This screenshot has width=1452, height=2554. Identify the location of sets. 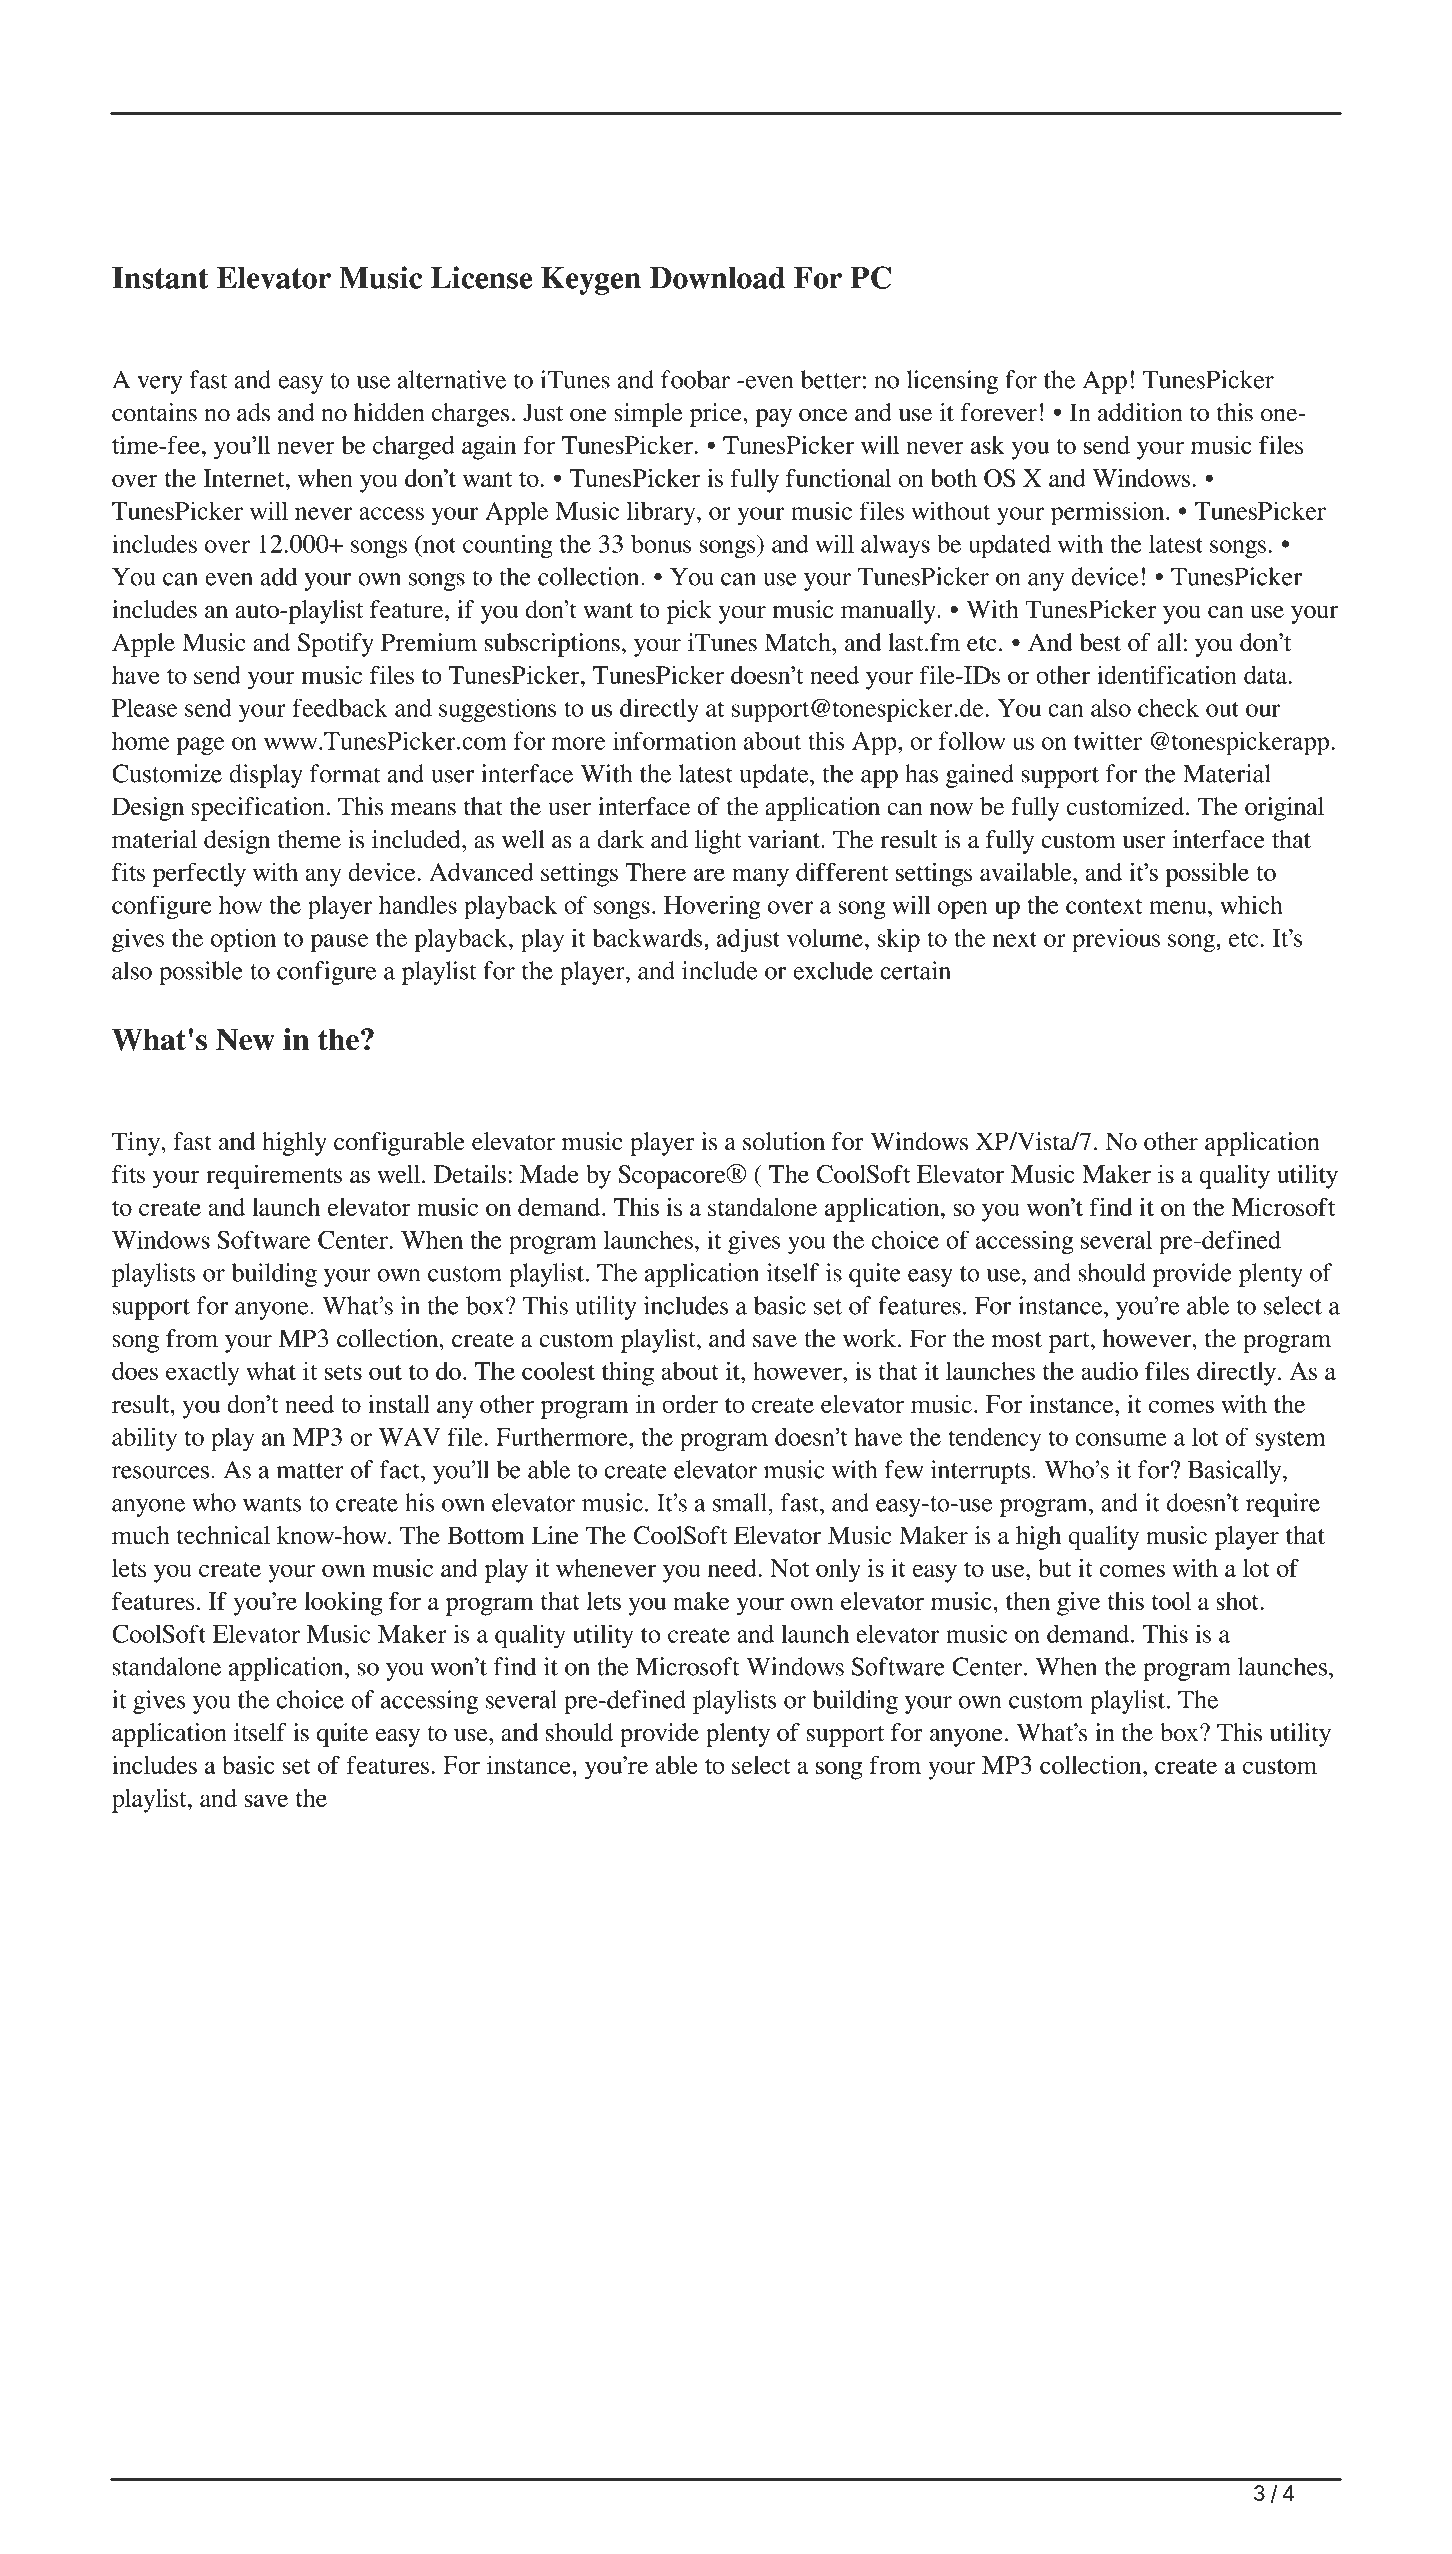
(343, 1372).
